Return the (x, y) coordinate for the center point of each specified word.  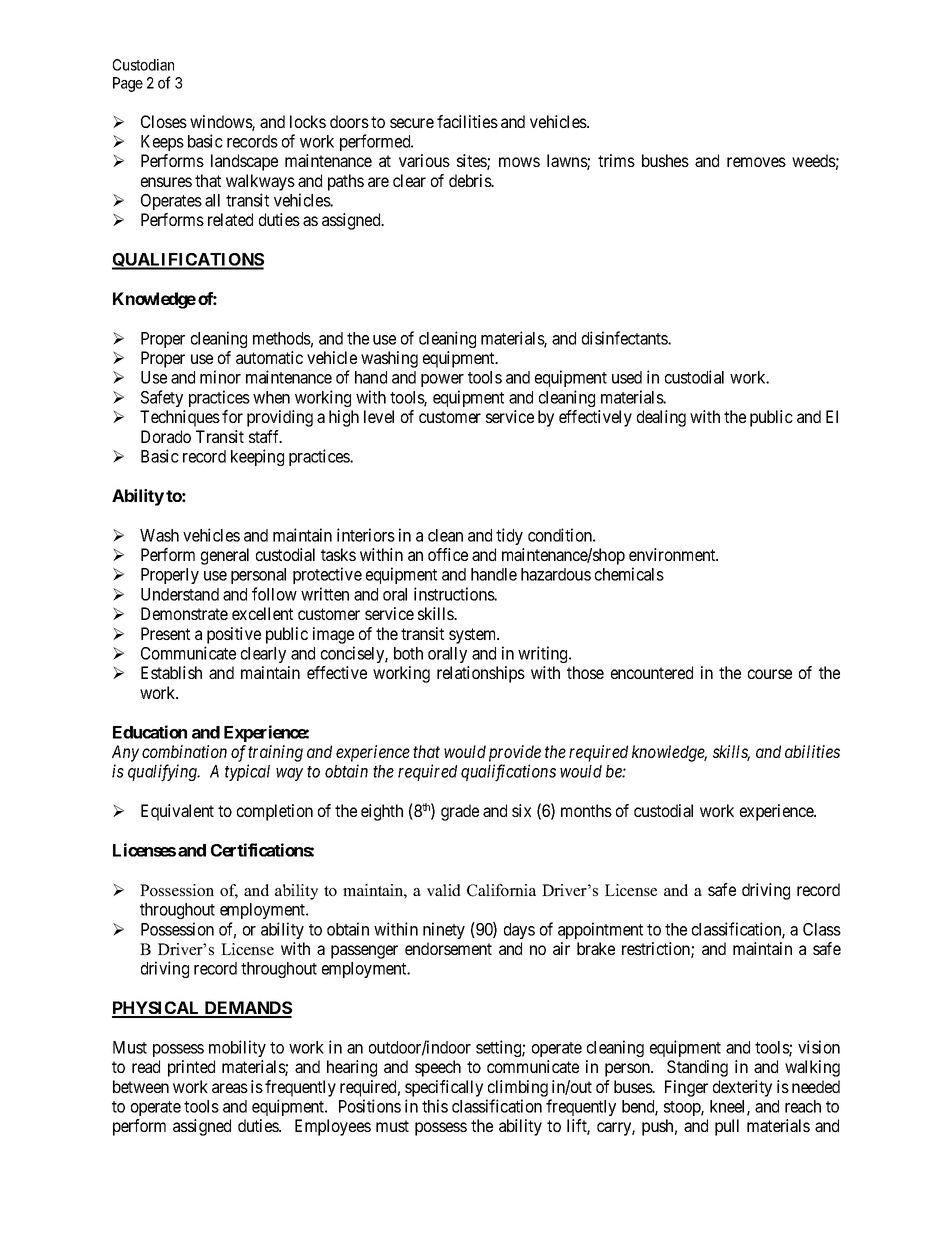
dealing (661, 418)
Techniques (180, 418)
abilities (812, 751)
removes (756, 162)
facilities (467, 121)
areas (230, 1088)
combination (184, 751)
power (442, 380)
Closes (164, 121)
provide (515, 753)
